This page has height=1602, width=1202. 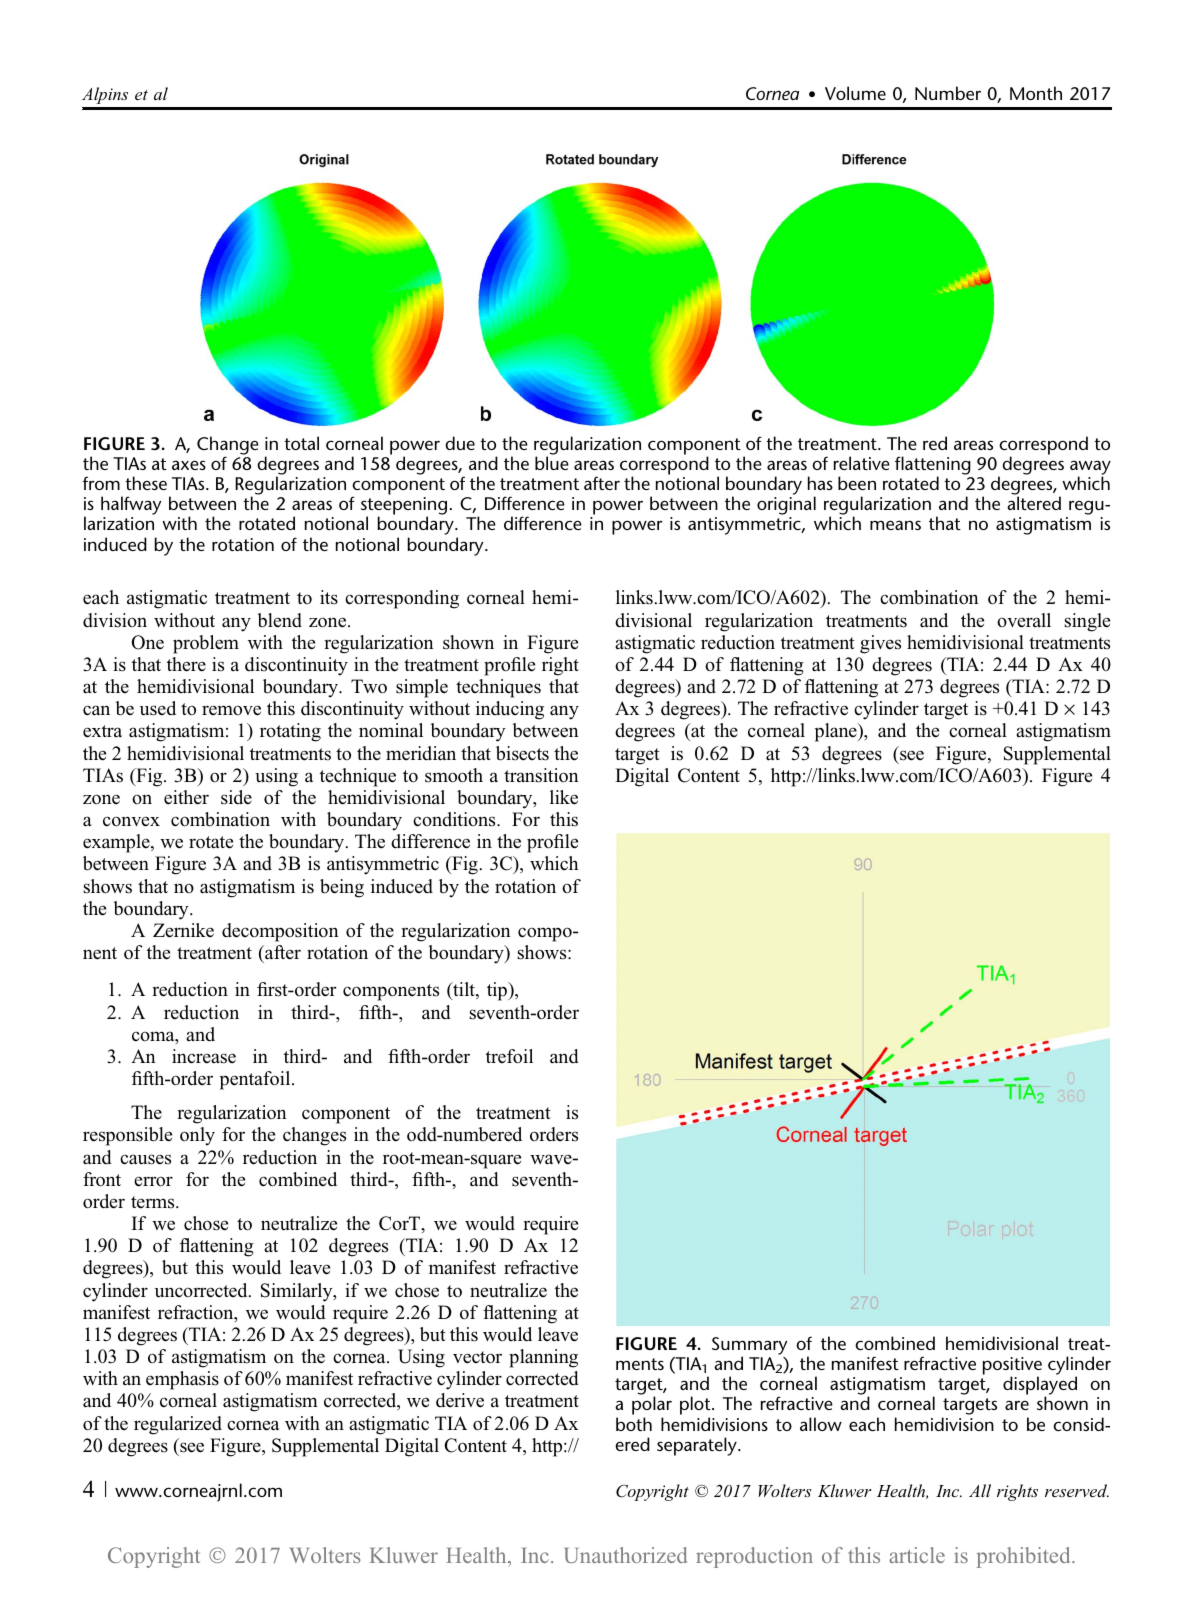 I want to click on Volume, so click(x=855, y=93).
